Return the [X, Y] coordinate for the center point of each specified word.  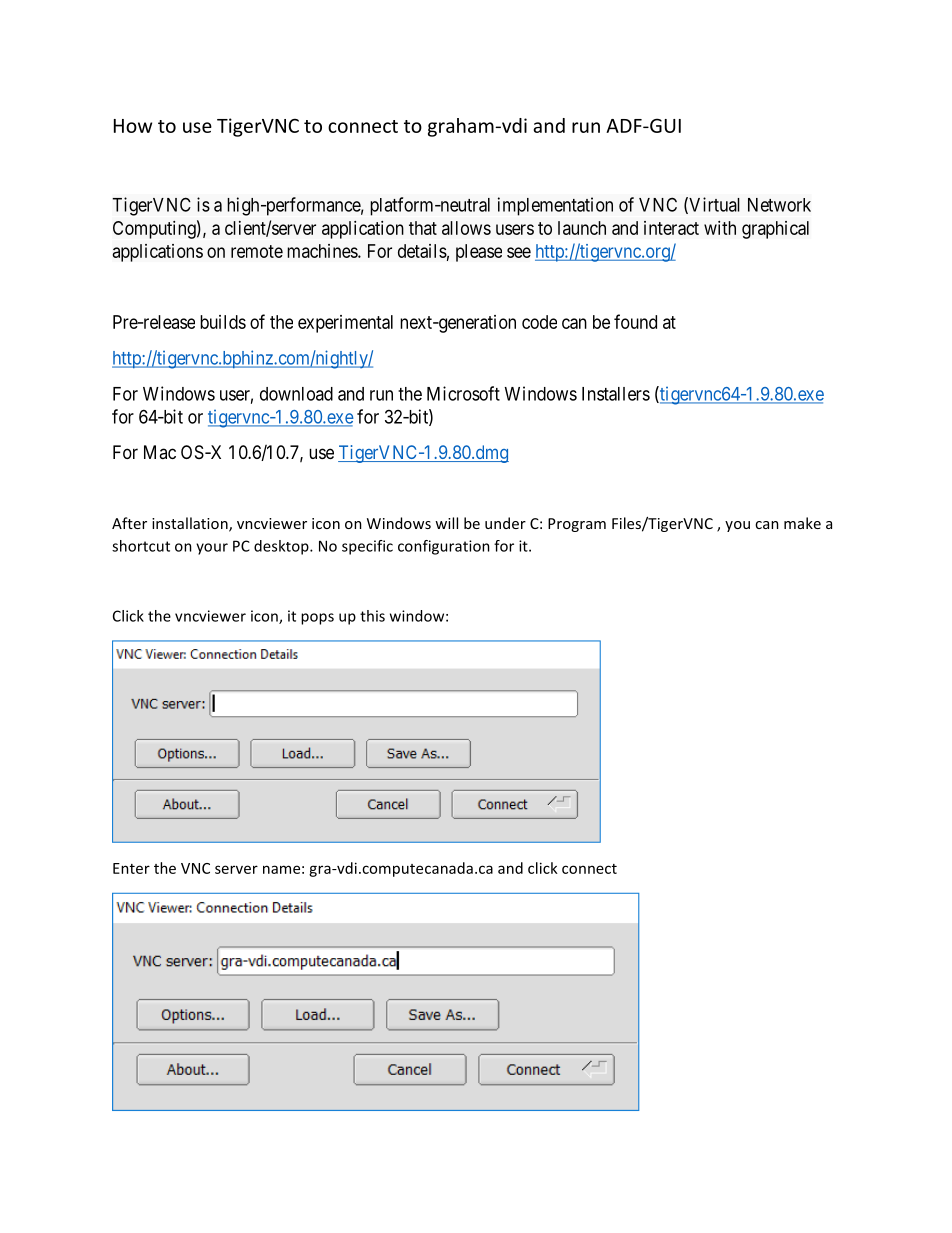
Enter [131, 868]
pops [317, 619]
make [802, 523]
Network [779, 205]
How [133, 126]
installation [191, 524]
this [372, 616]
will [446, 523]
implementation [555, 206]
